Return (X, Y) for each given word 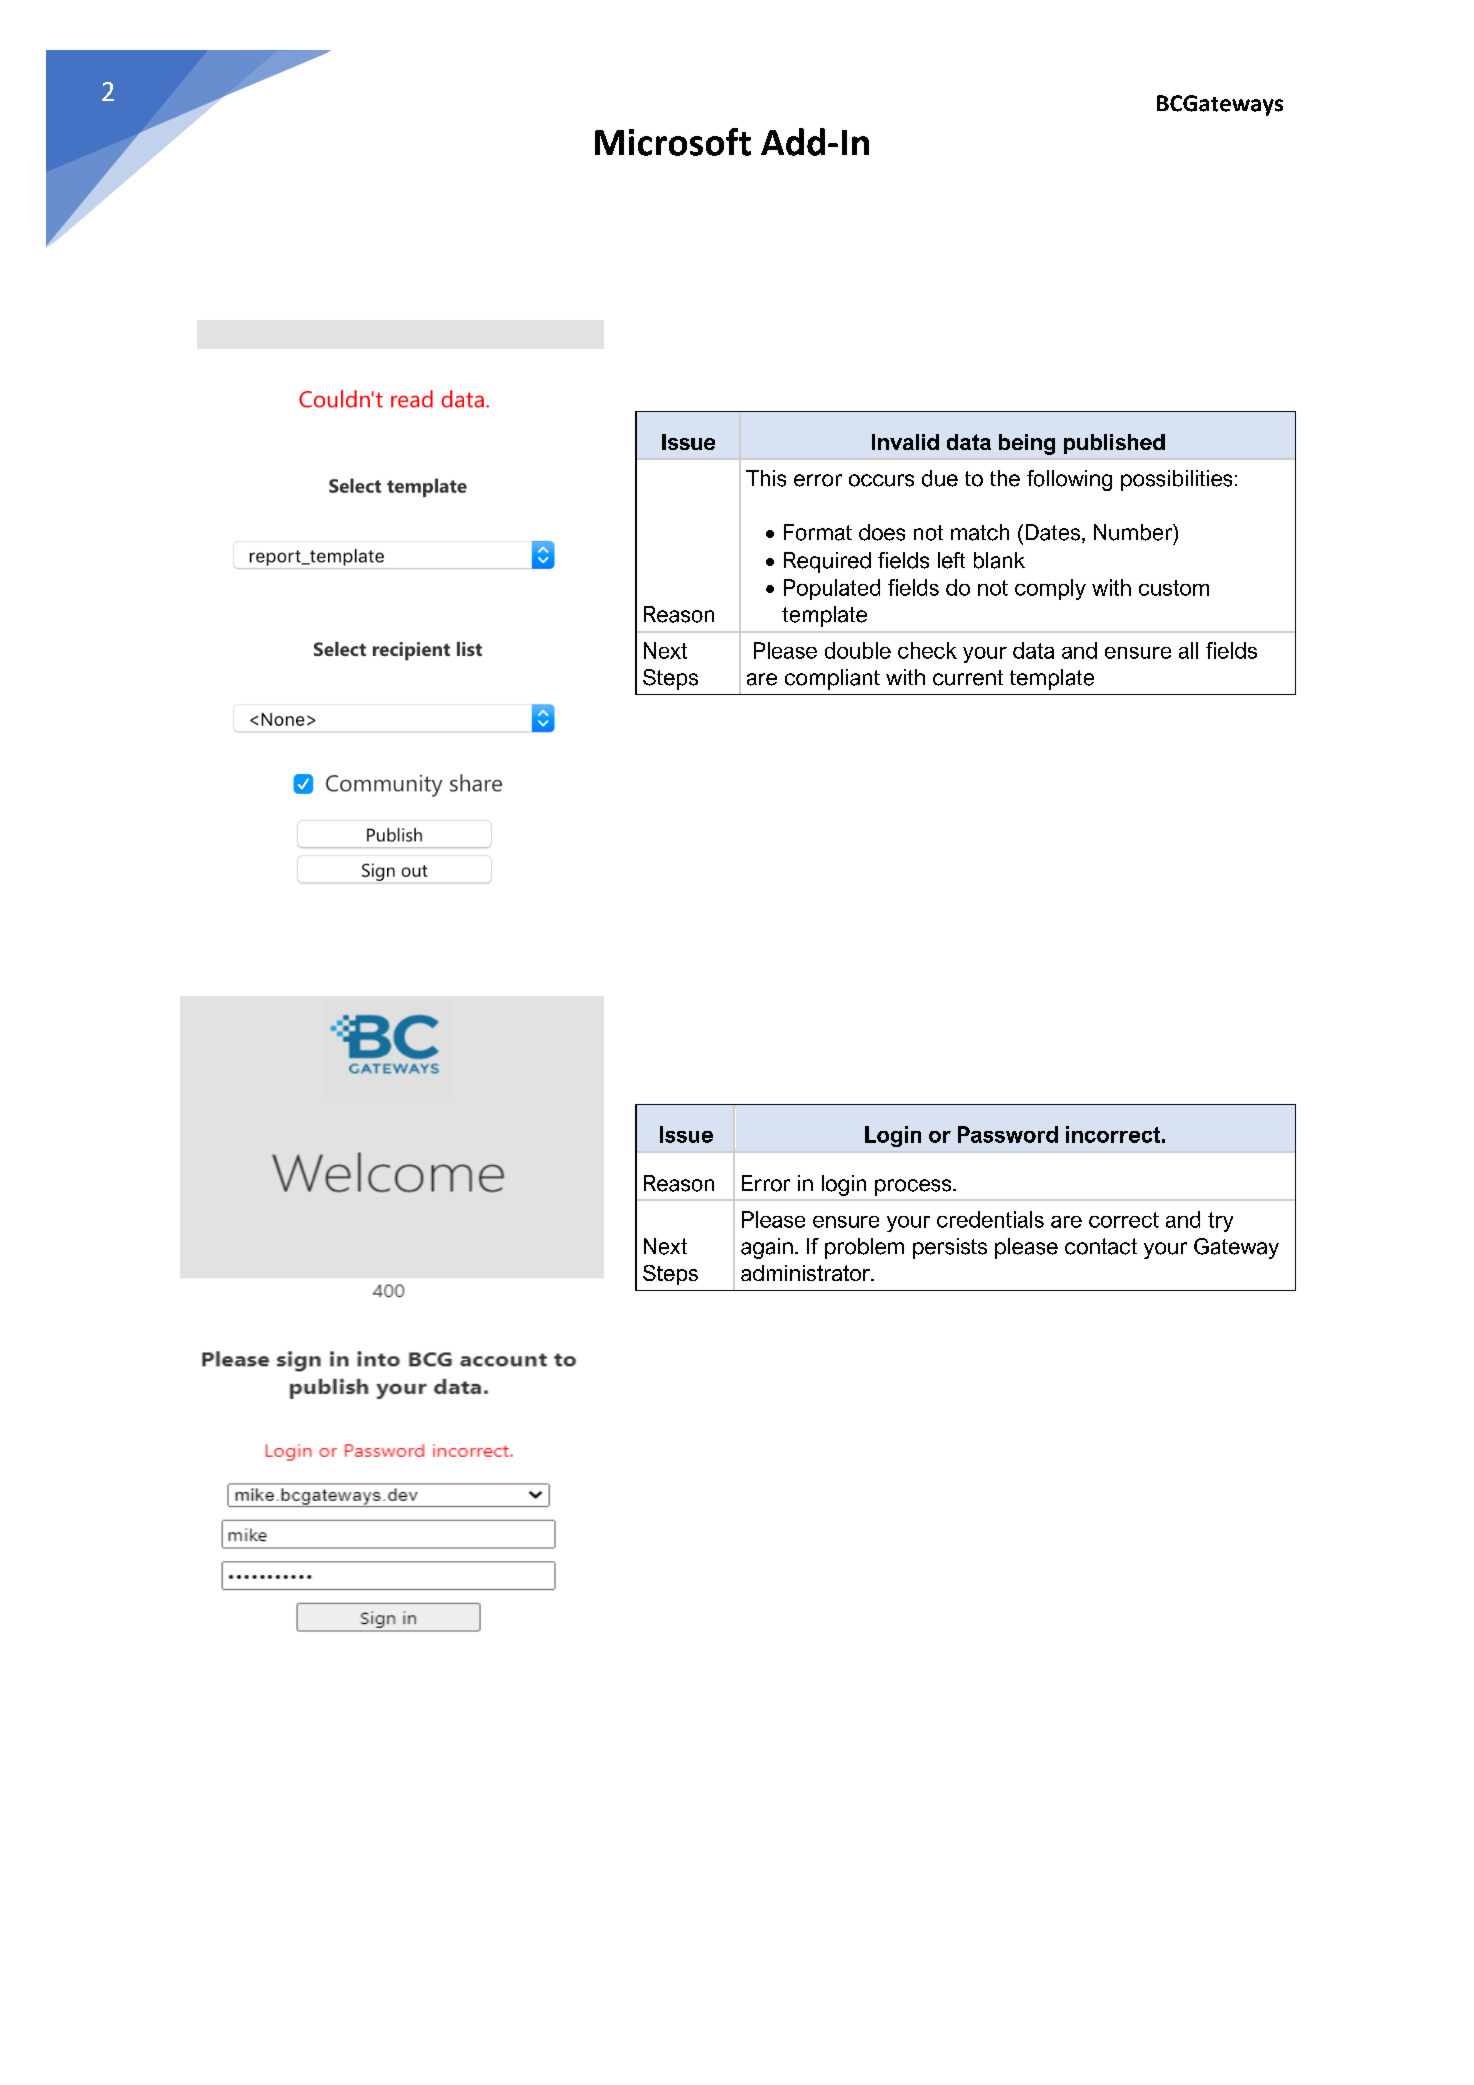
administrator (806, 1273)
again (767, 1248)
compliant (832, 679)
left (951, 560)
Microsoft (673, 142)
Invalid (905, 442)
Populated (832, 589)
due (940, 478)
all (1188, 650)
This (766, 478)
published (1114, 444)
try (1220, 1222)
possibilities (1176, 480)
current (968, 678)
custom (1174, 588)
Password (1008, 1134)
